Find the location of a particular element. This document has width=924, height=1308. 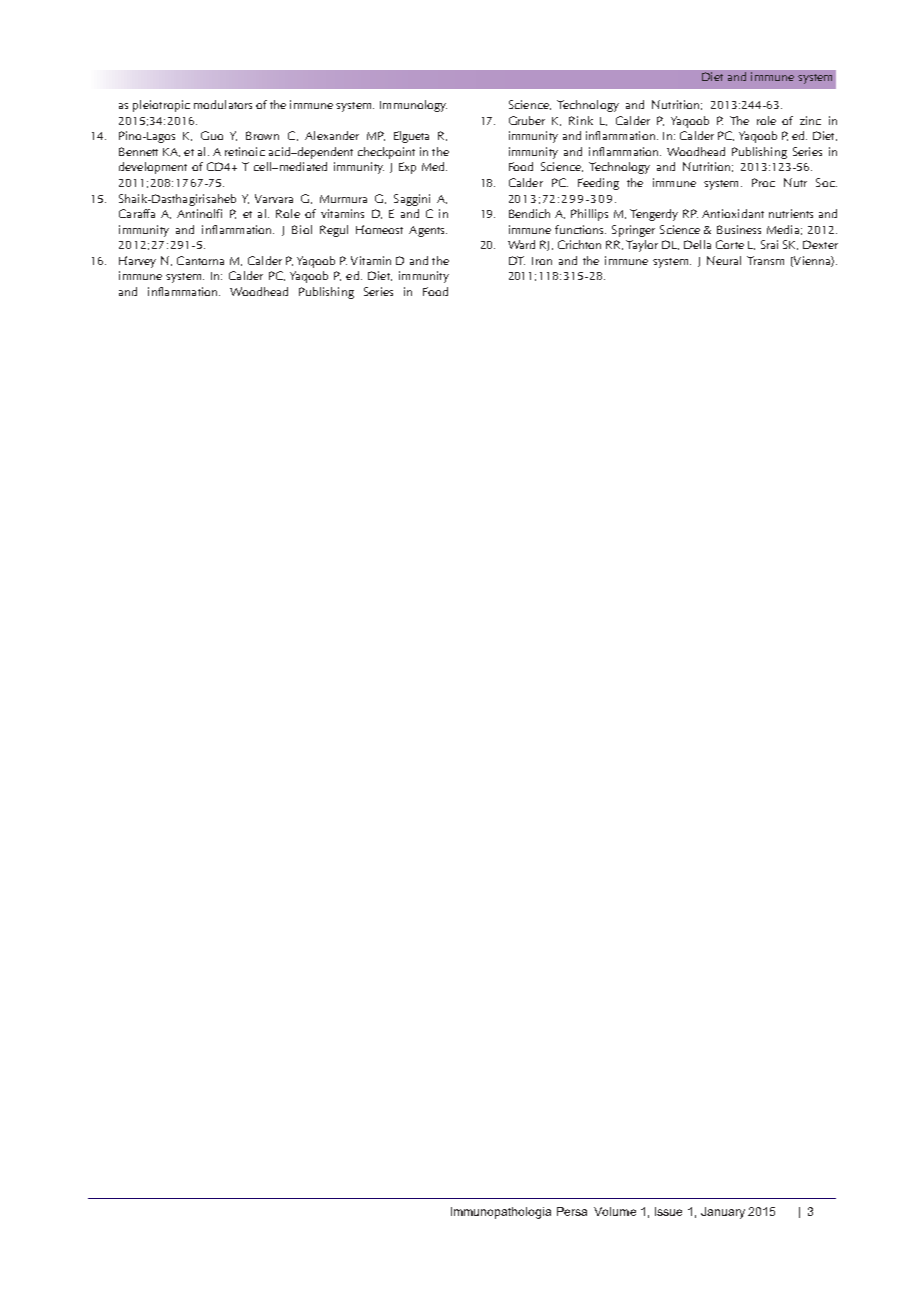

Harvey is located at coordinates (137, 262).
